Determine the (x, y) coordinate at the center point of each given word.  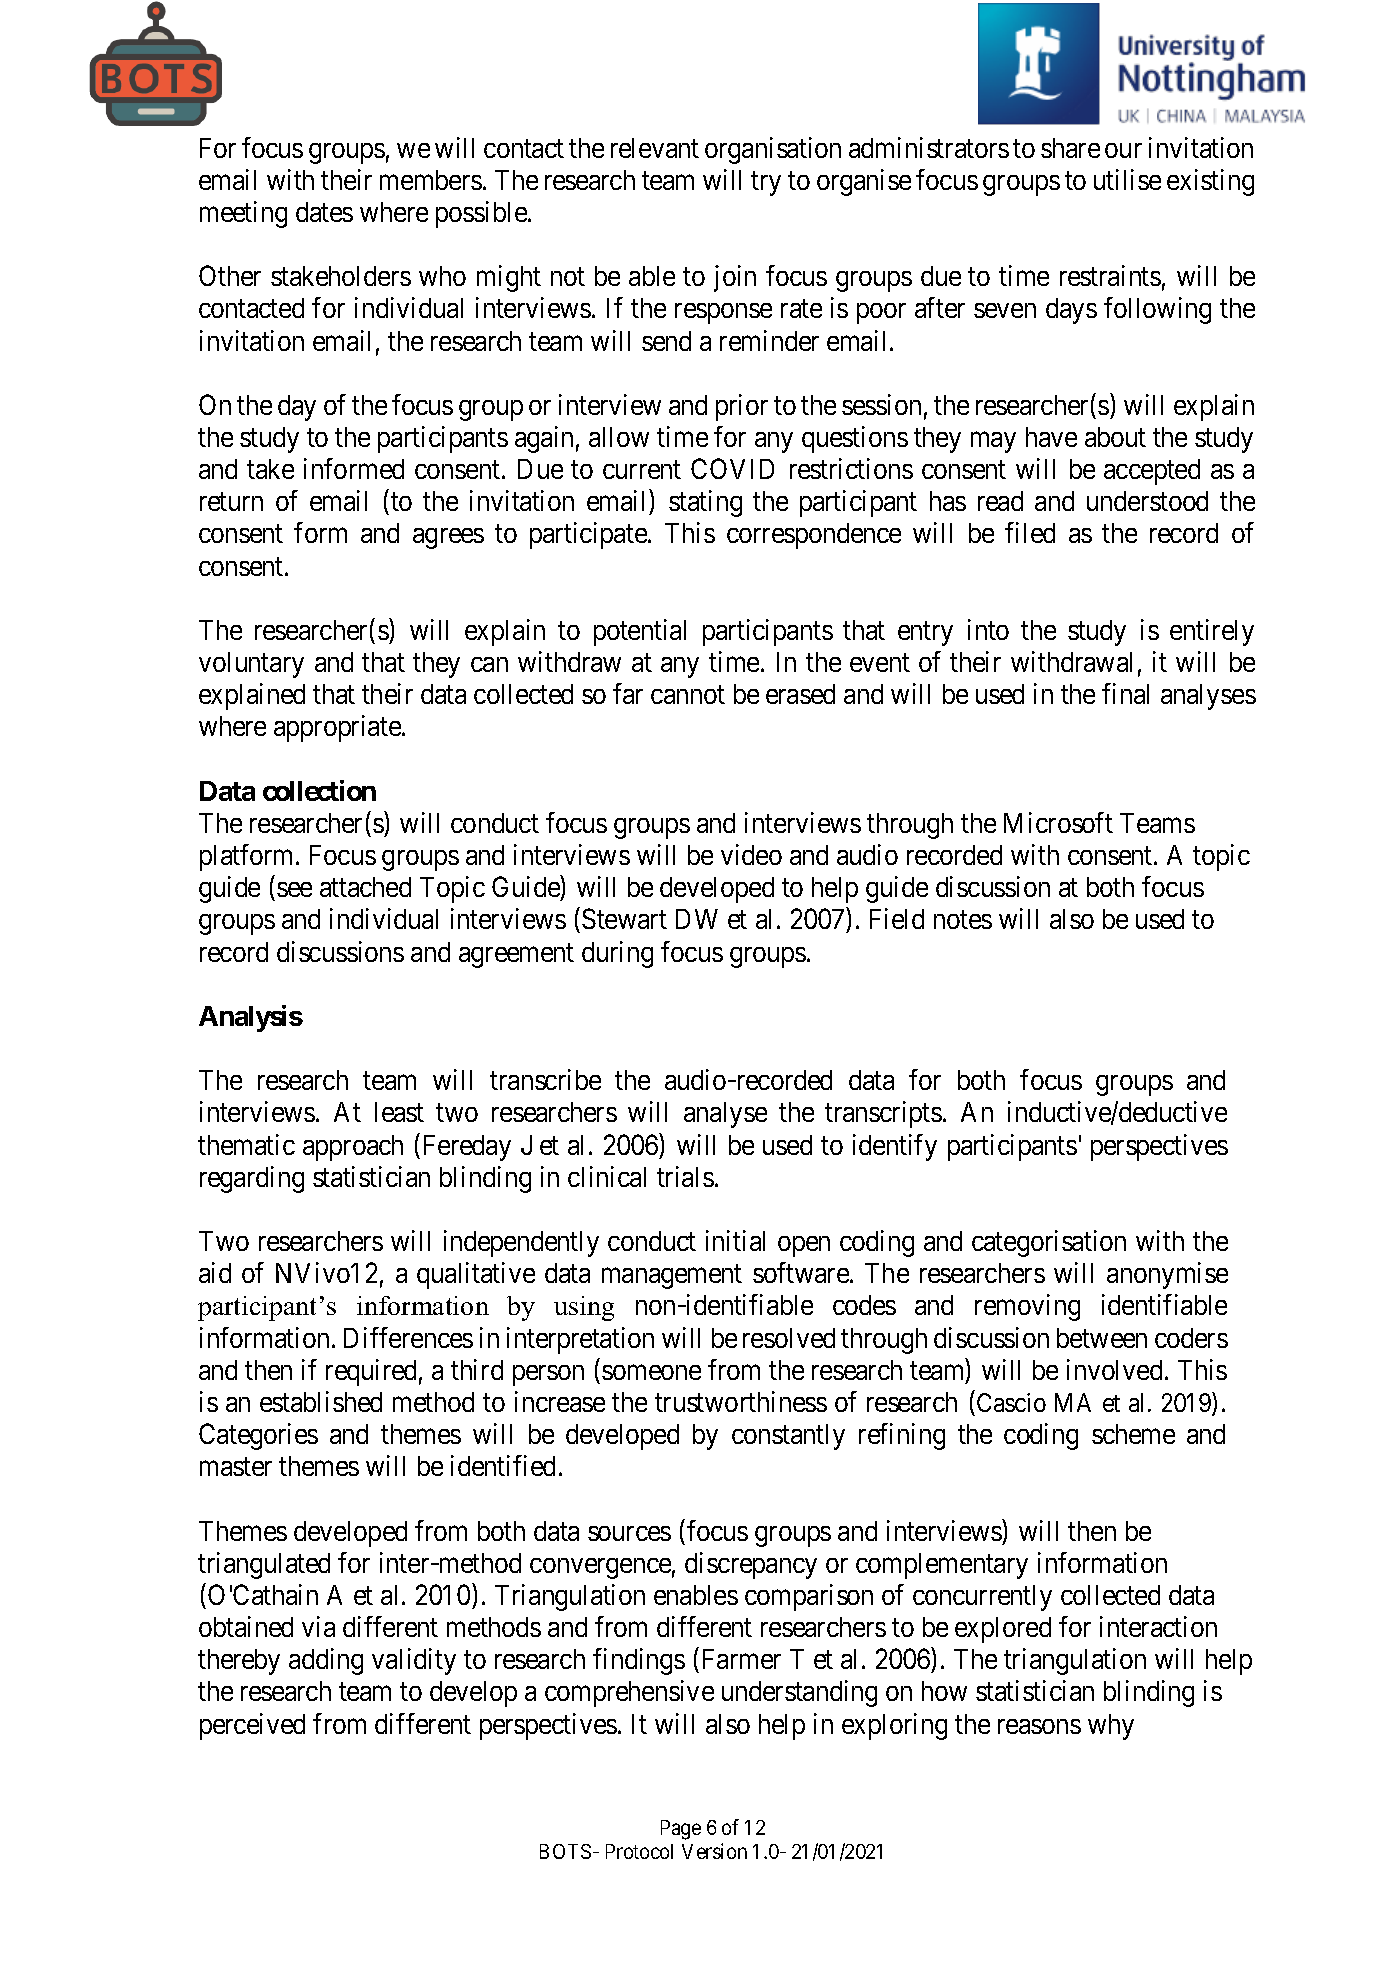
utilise (1127, 179)
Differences (408, 1337)
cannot (688, 695)
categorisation (1049, 1243)
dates (324, 212)
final (1125, 693)
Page (681, 1830)
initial (735, 1240)
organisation (773, 150)
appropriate (338, 728)
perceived (252, 1726)
